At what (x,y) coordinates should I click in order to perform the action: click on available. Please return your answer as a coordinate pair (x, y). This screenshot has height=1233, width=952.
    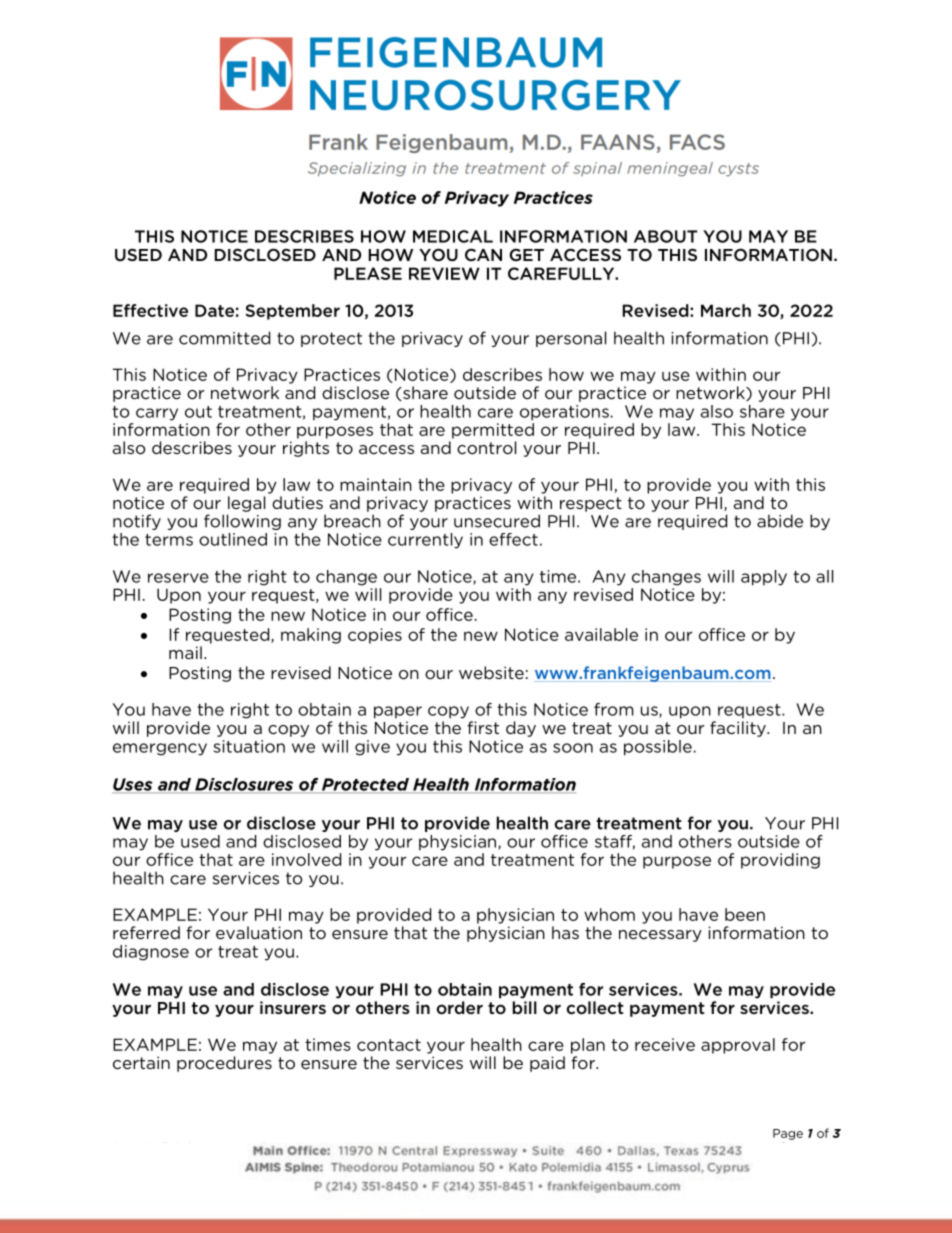
    Looking at the image, I should click on (601, 634).
